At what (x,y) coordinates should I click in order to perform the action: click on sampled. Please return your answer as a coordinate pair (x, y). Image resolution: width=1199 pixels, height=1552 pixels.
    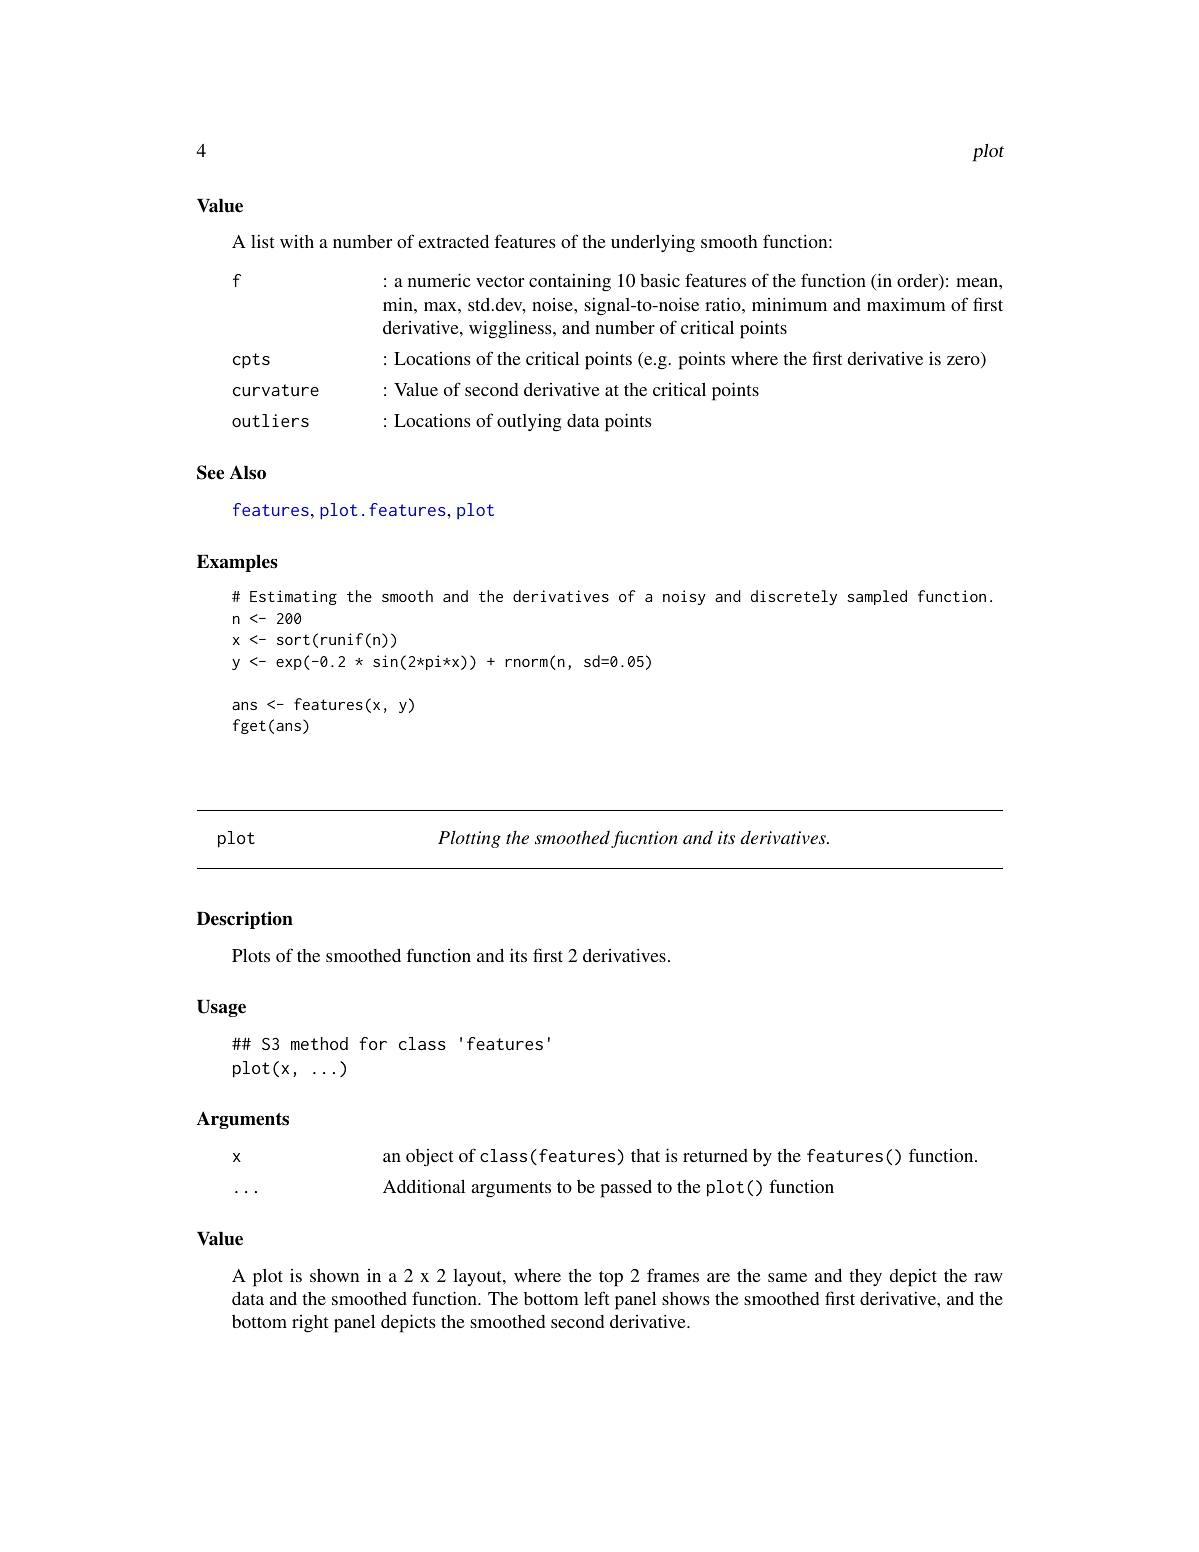
    Looking at the image, I should click on (877, 597).
